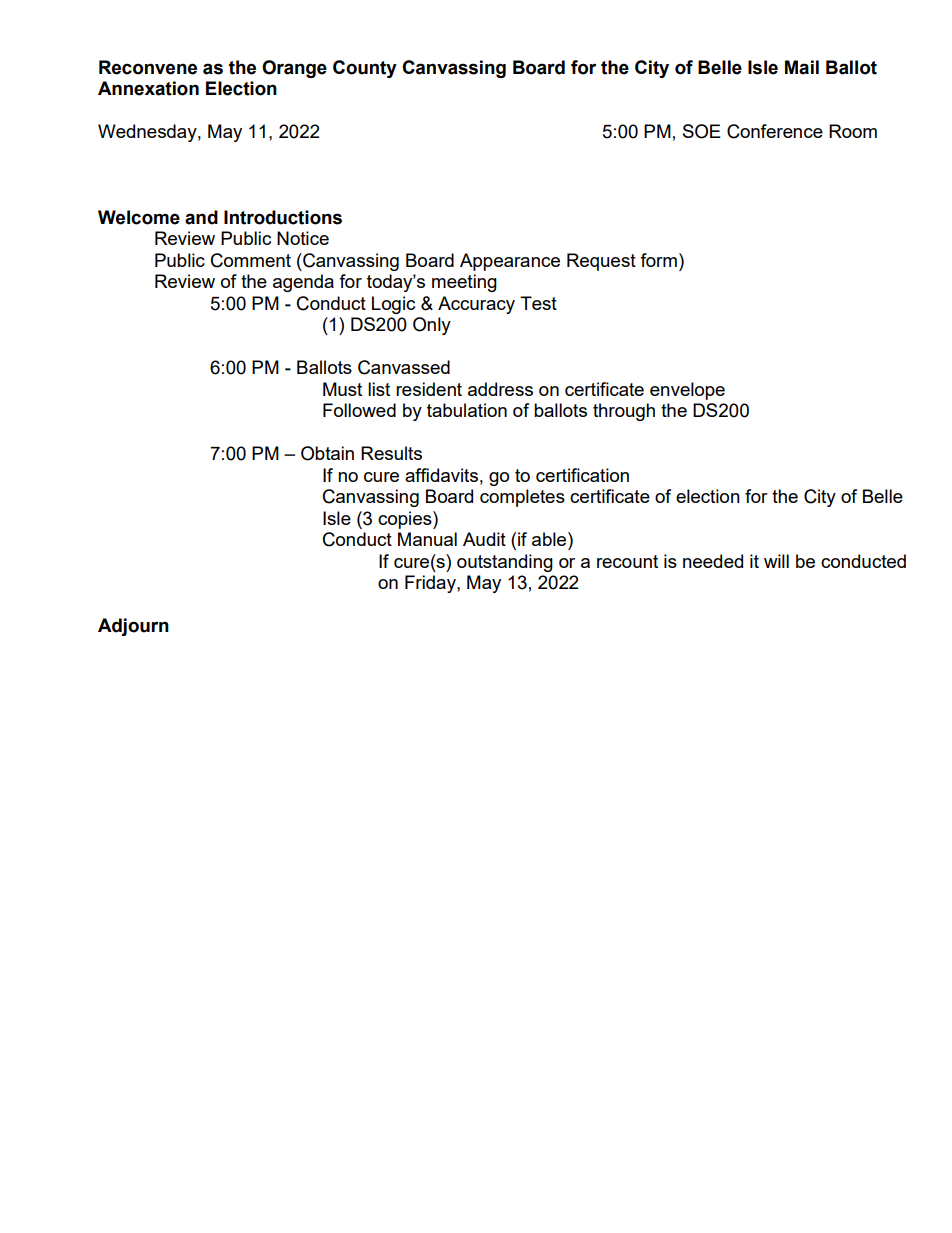 The height and width of the screenshot is (1233, 952). I want to click on Accuracy, so click(476, 305).
